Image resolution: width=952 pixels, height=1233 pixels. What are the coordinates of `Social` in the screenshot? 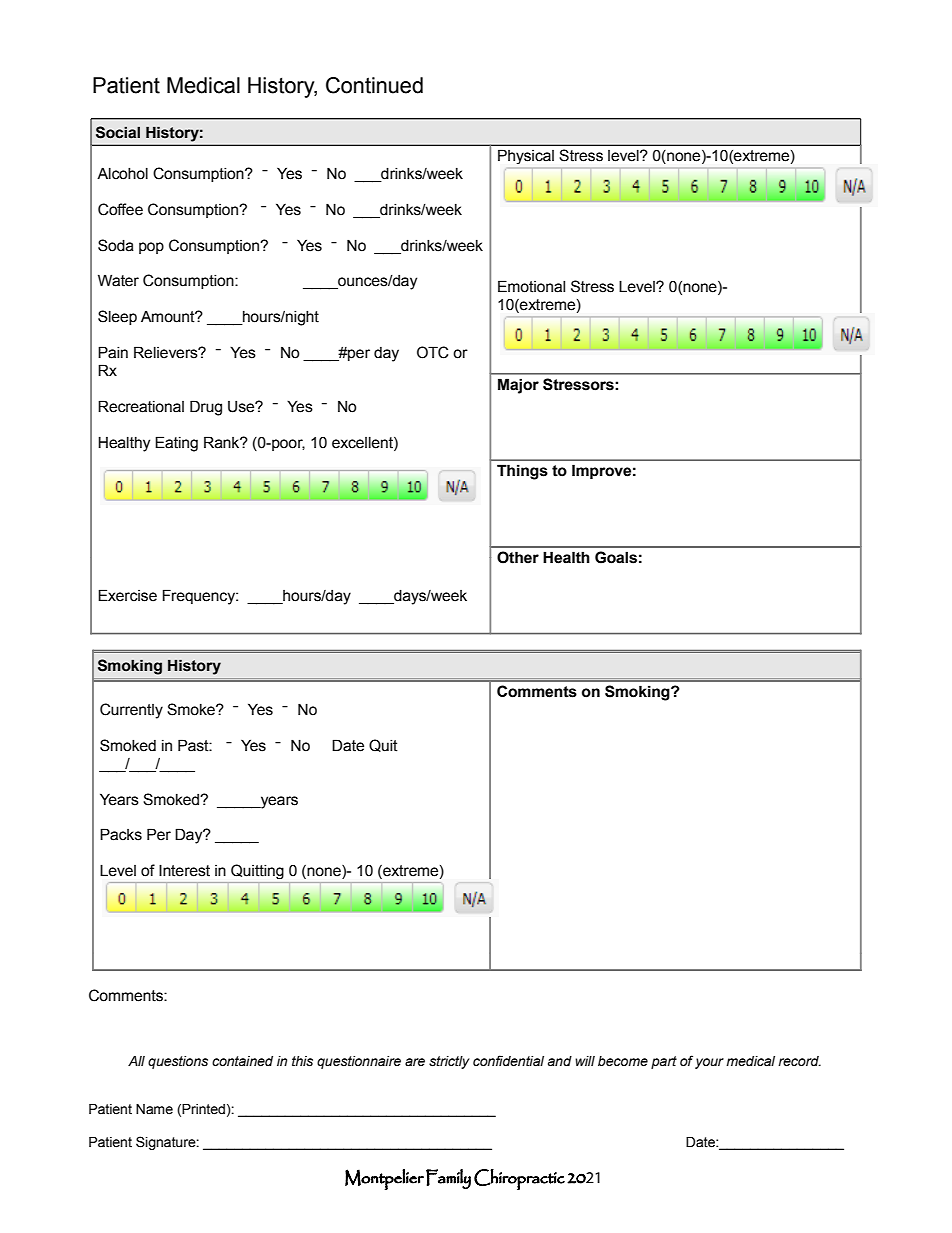 It's located at (118, 132).
